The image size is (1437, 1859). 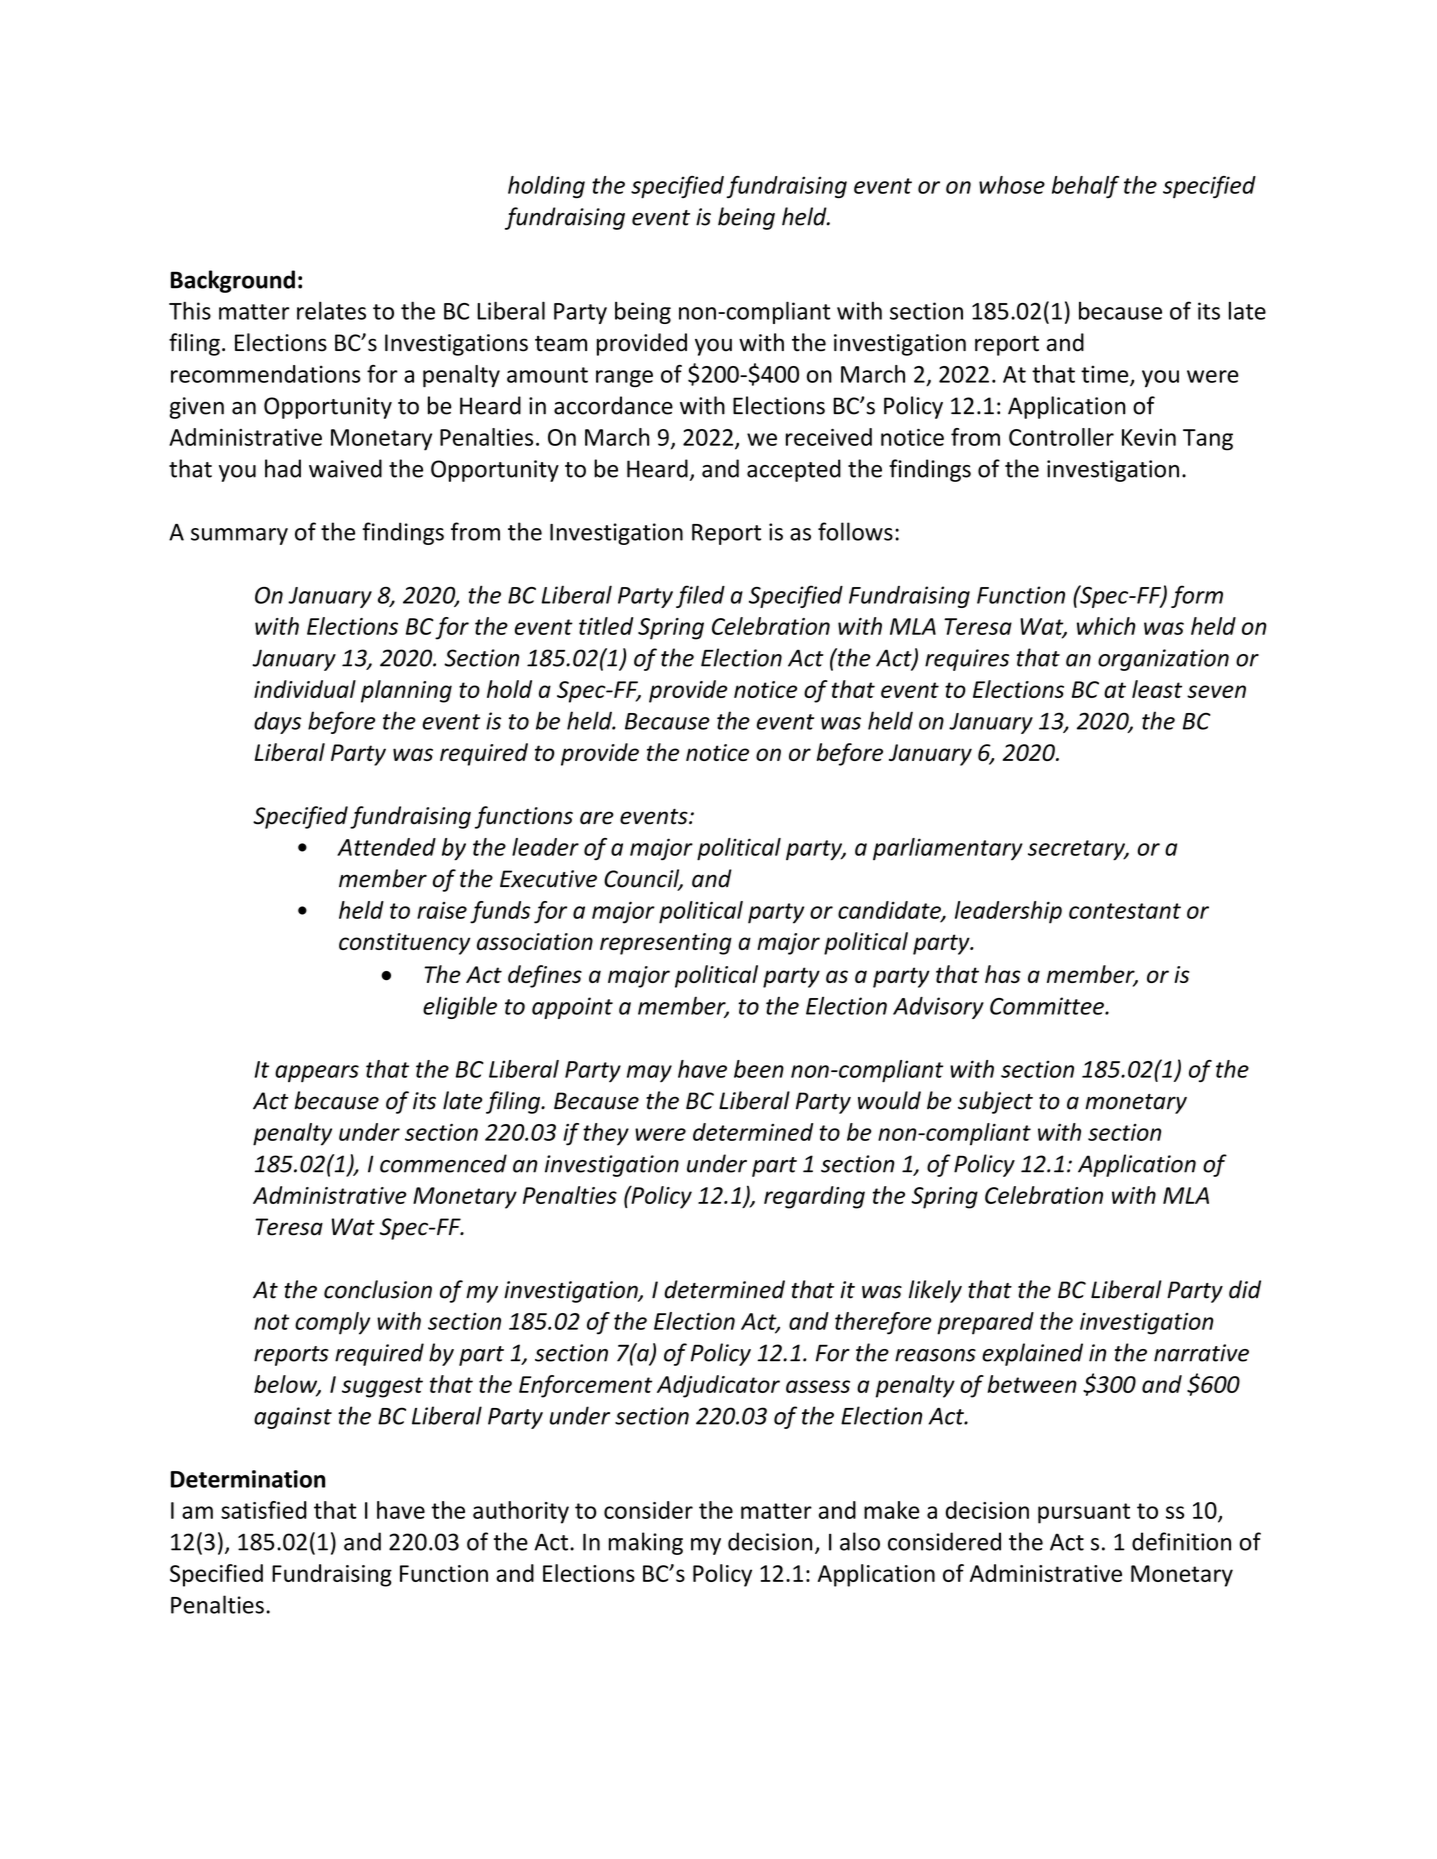 What do you see at coordinates (1106, 626) in the image?
I see `which` at bounding box center [1106, 626].
